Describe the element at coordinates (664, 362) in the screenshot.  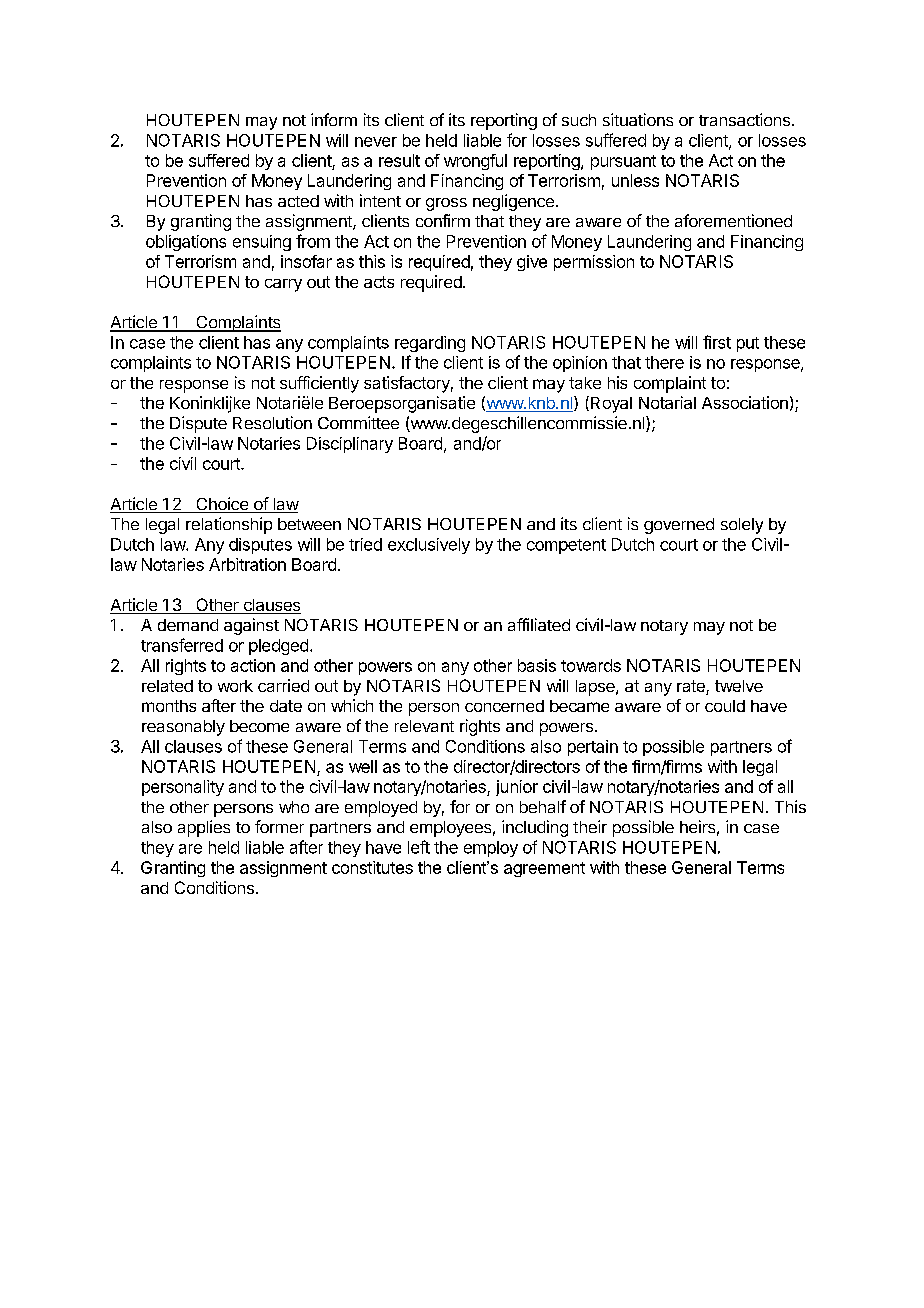
I see `there` at that location.
